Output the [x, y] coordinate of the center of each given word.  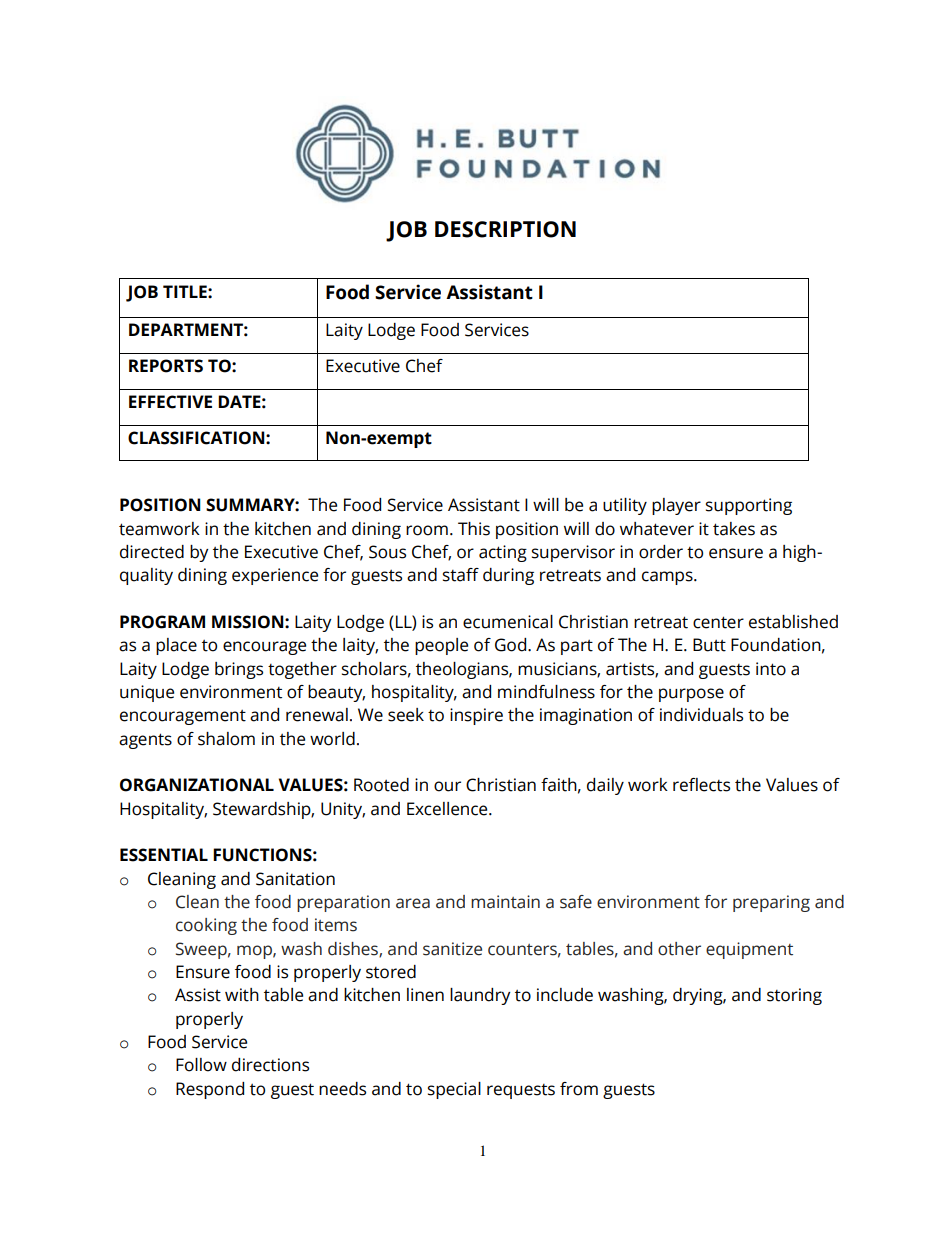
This [474, 529]
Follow [201, 1065]
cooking [206, 926]
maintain [505, 902]
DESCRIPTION [505, 229]
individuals [701, 715]
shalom [226, 739]
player [676, 506]
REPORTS [166, 366]
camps [668, 578]
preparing [771, 903]
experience [275, 576]
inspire [476, 716]
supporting [749, 506]
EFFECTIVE [170, 402]
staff [461, 575]
